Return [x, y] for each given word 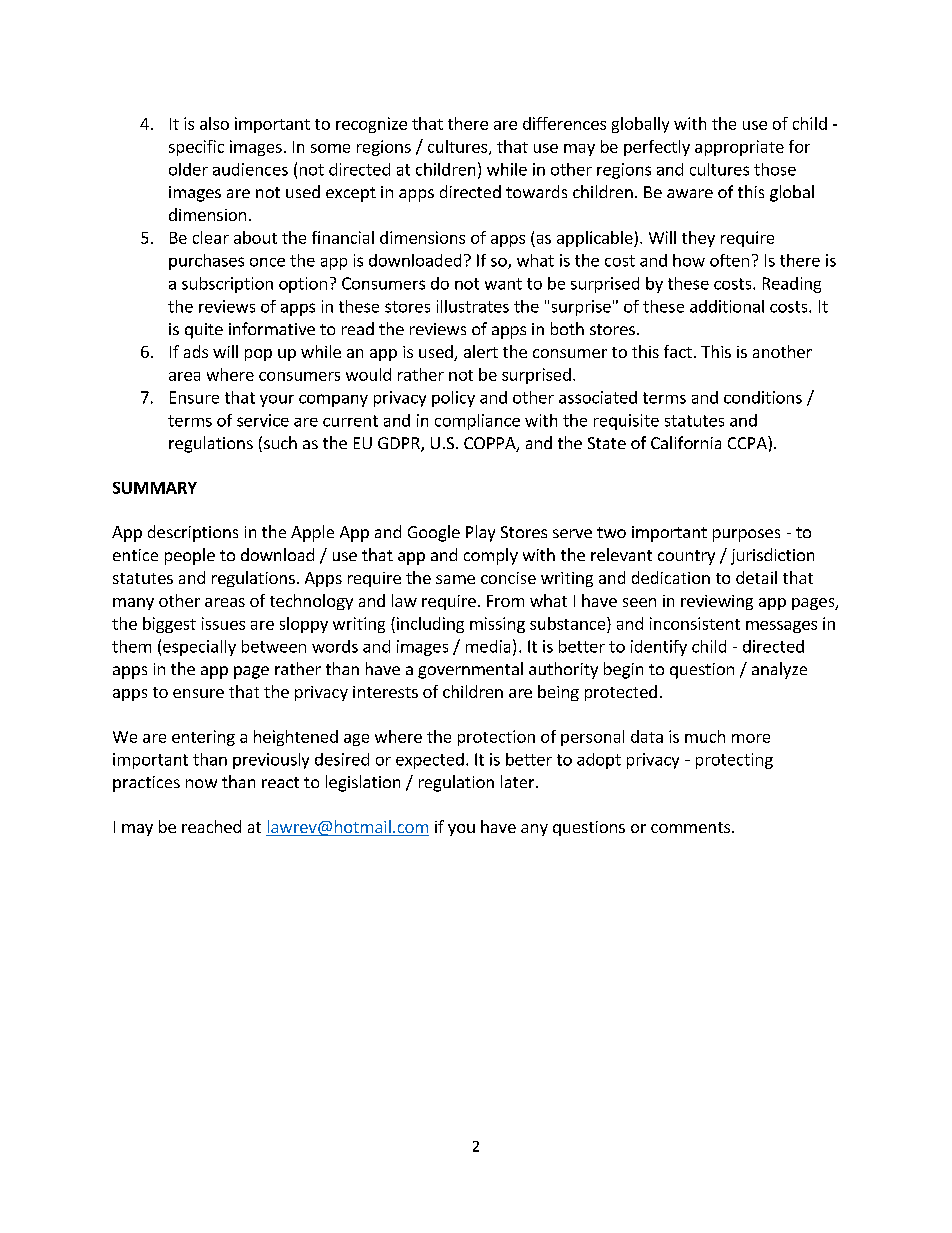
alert [481, 351]
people [190, 556]
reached [211, 826]
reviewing [717, 602]
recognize [371, 125]
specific [196, 148]
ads [196, 351]
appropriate [739, 148]
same [455, 579]
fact [678, 351]
